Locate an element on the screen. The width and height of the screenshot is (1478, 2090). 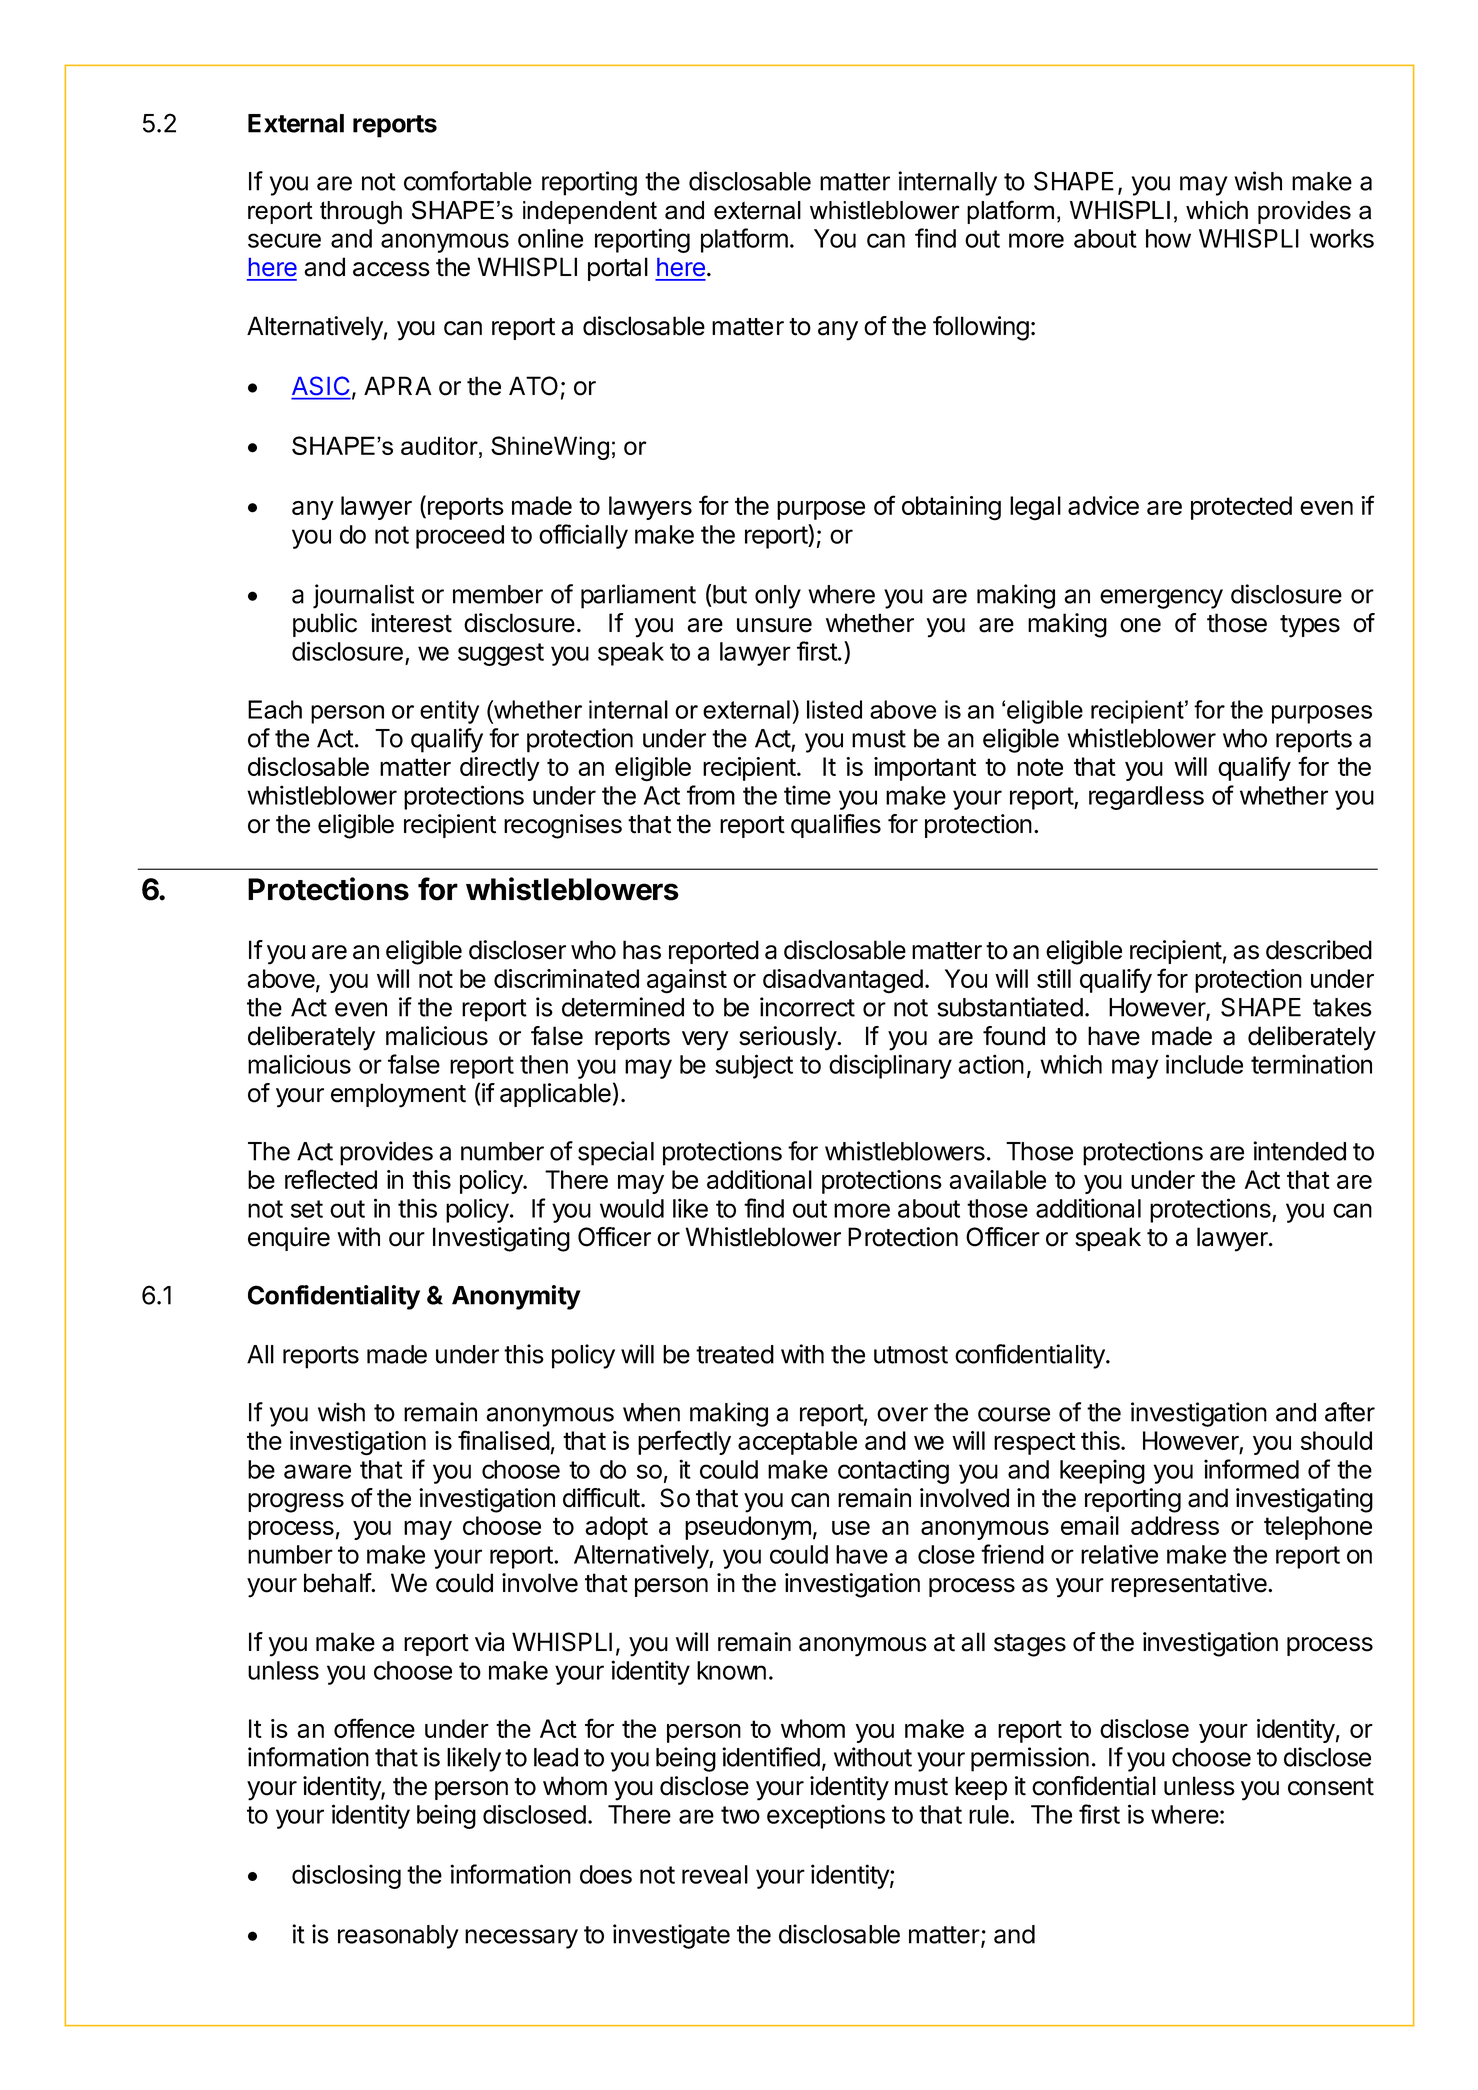
access is located at coordinates (391, 269).
